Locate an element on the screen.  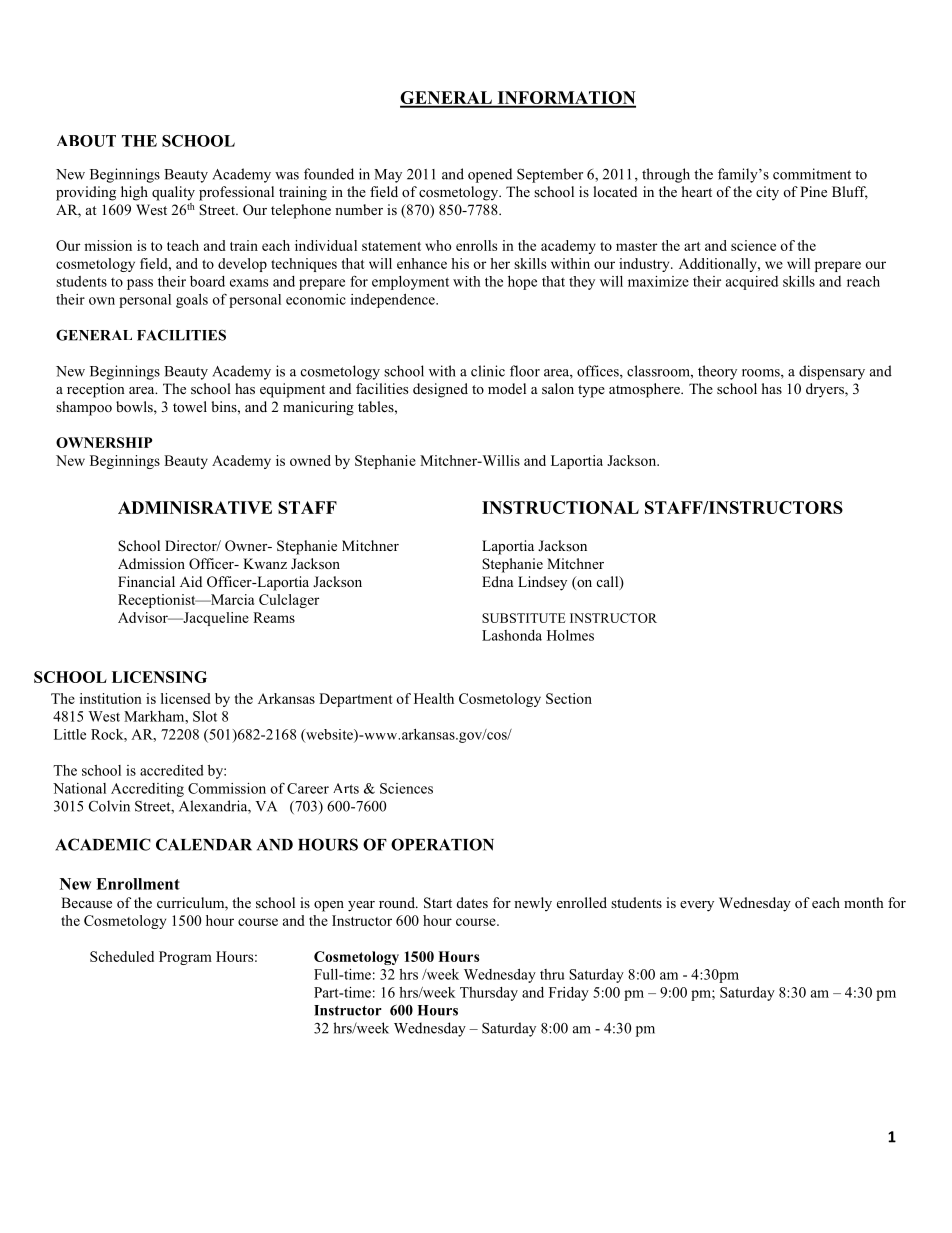
Lindsey is located at coordinates (542, 583).
